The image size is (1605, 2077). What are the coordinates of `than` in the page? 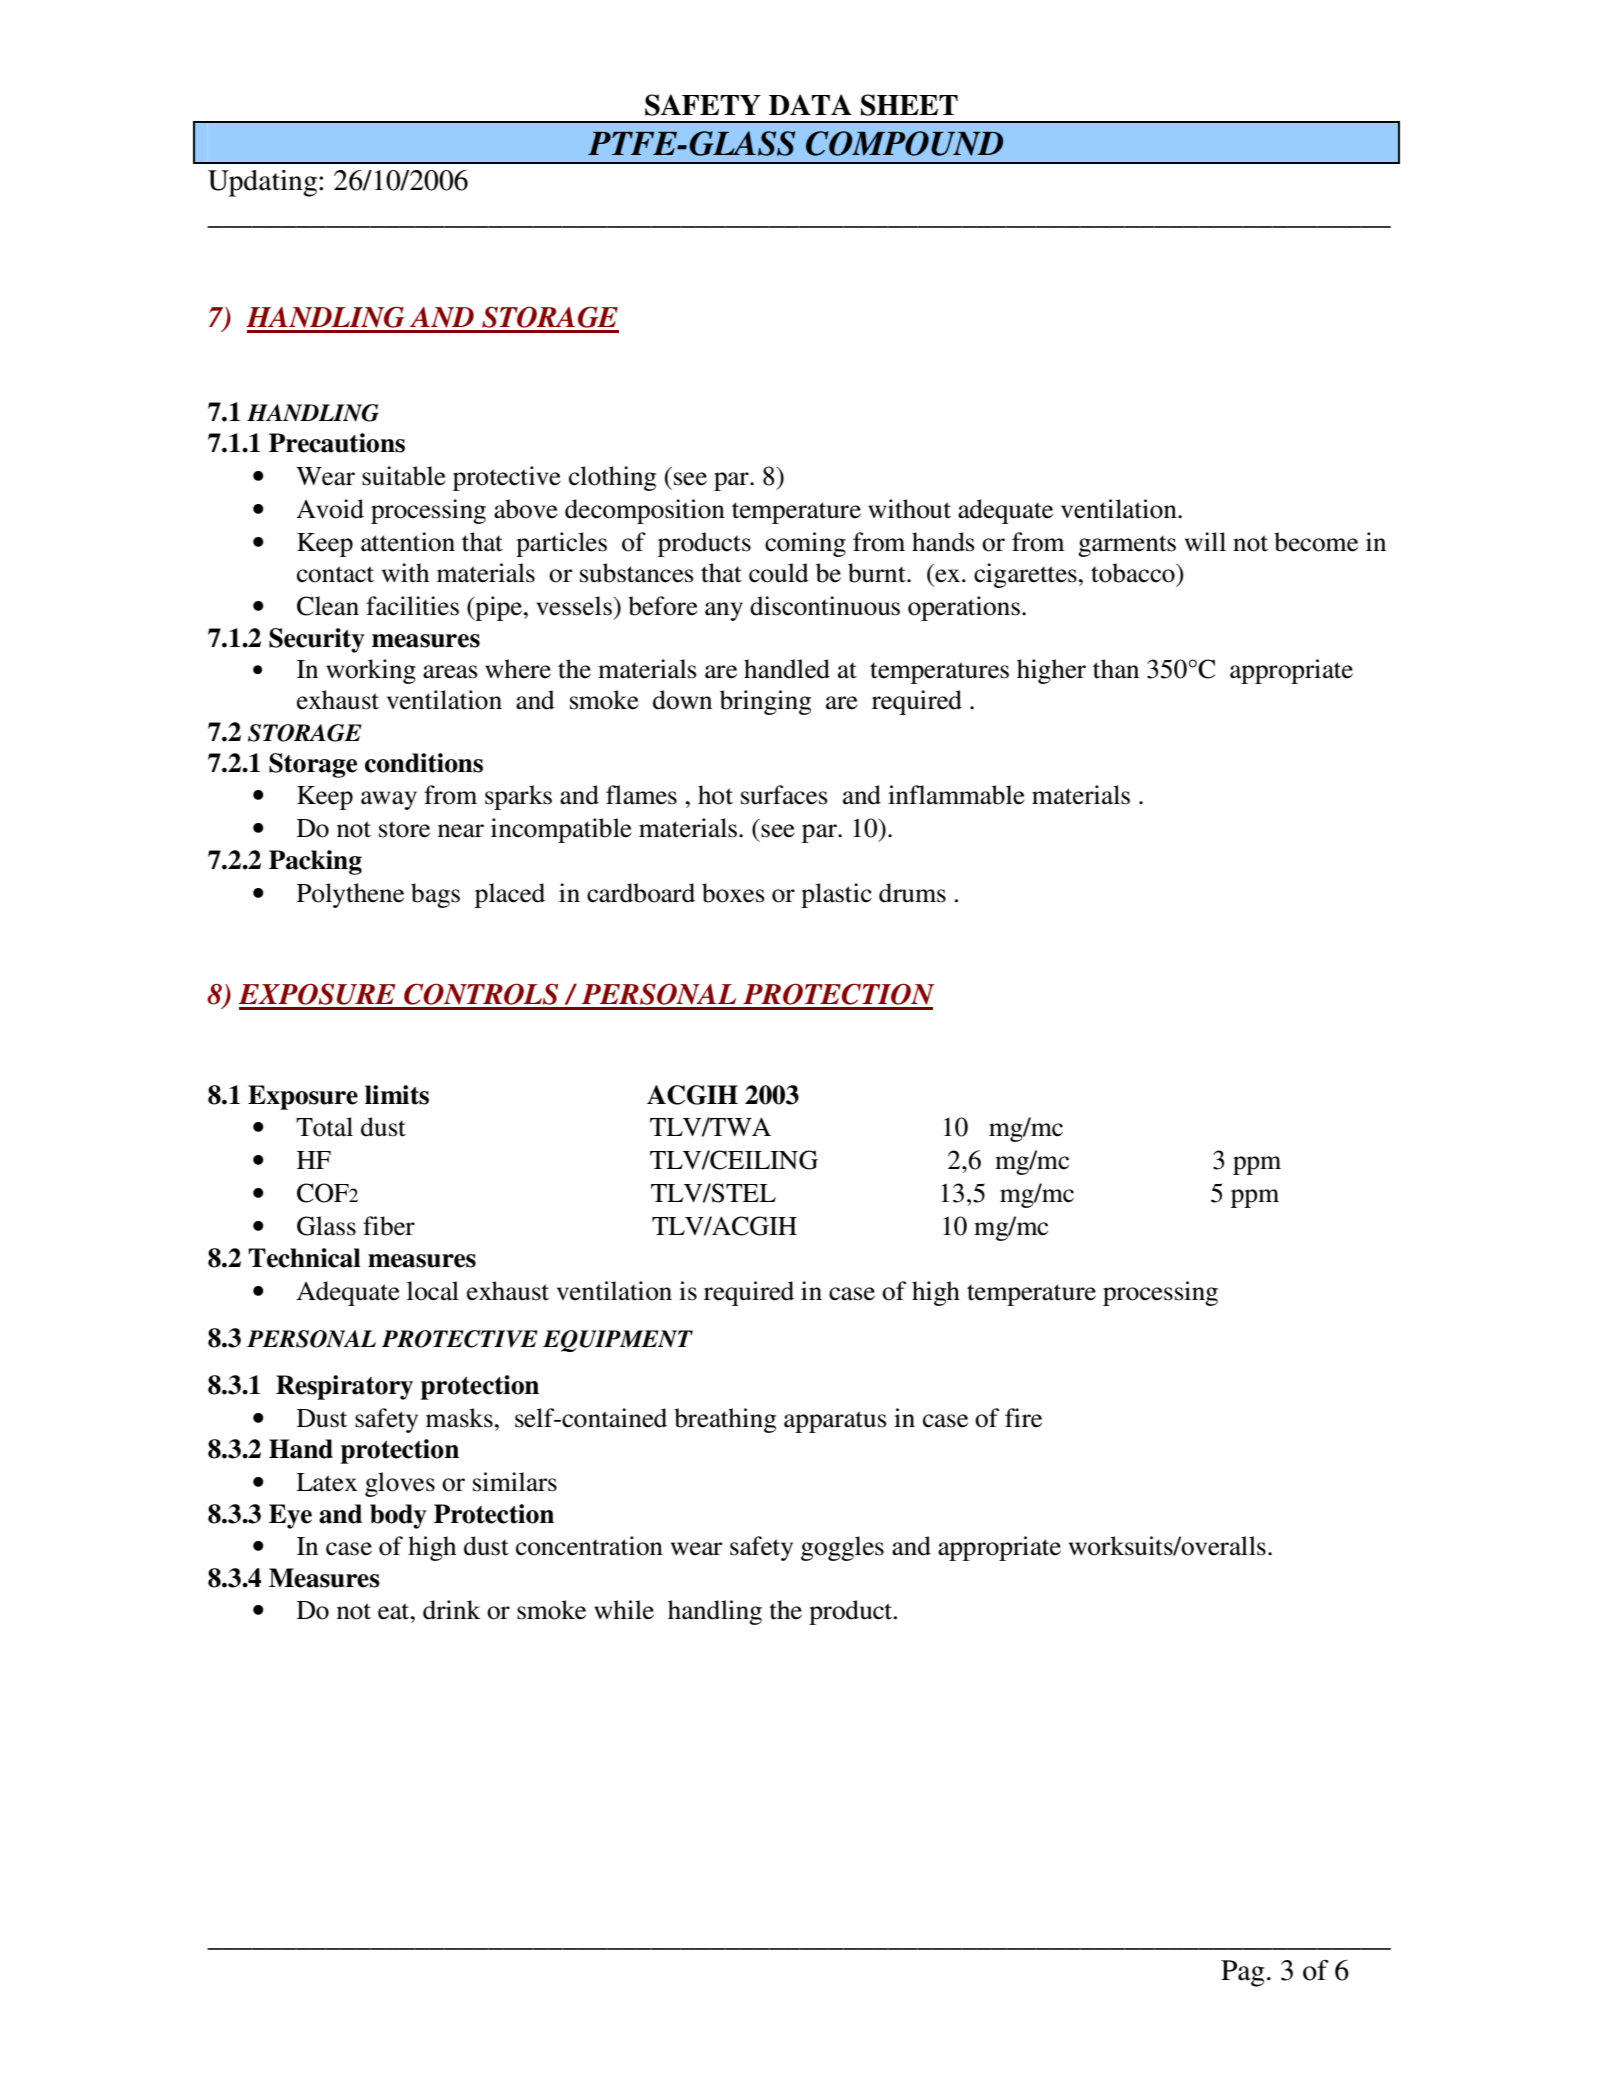 It's located at (1116, 669).
